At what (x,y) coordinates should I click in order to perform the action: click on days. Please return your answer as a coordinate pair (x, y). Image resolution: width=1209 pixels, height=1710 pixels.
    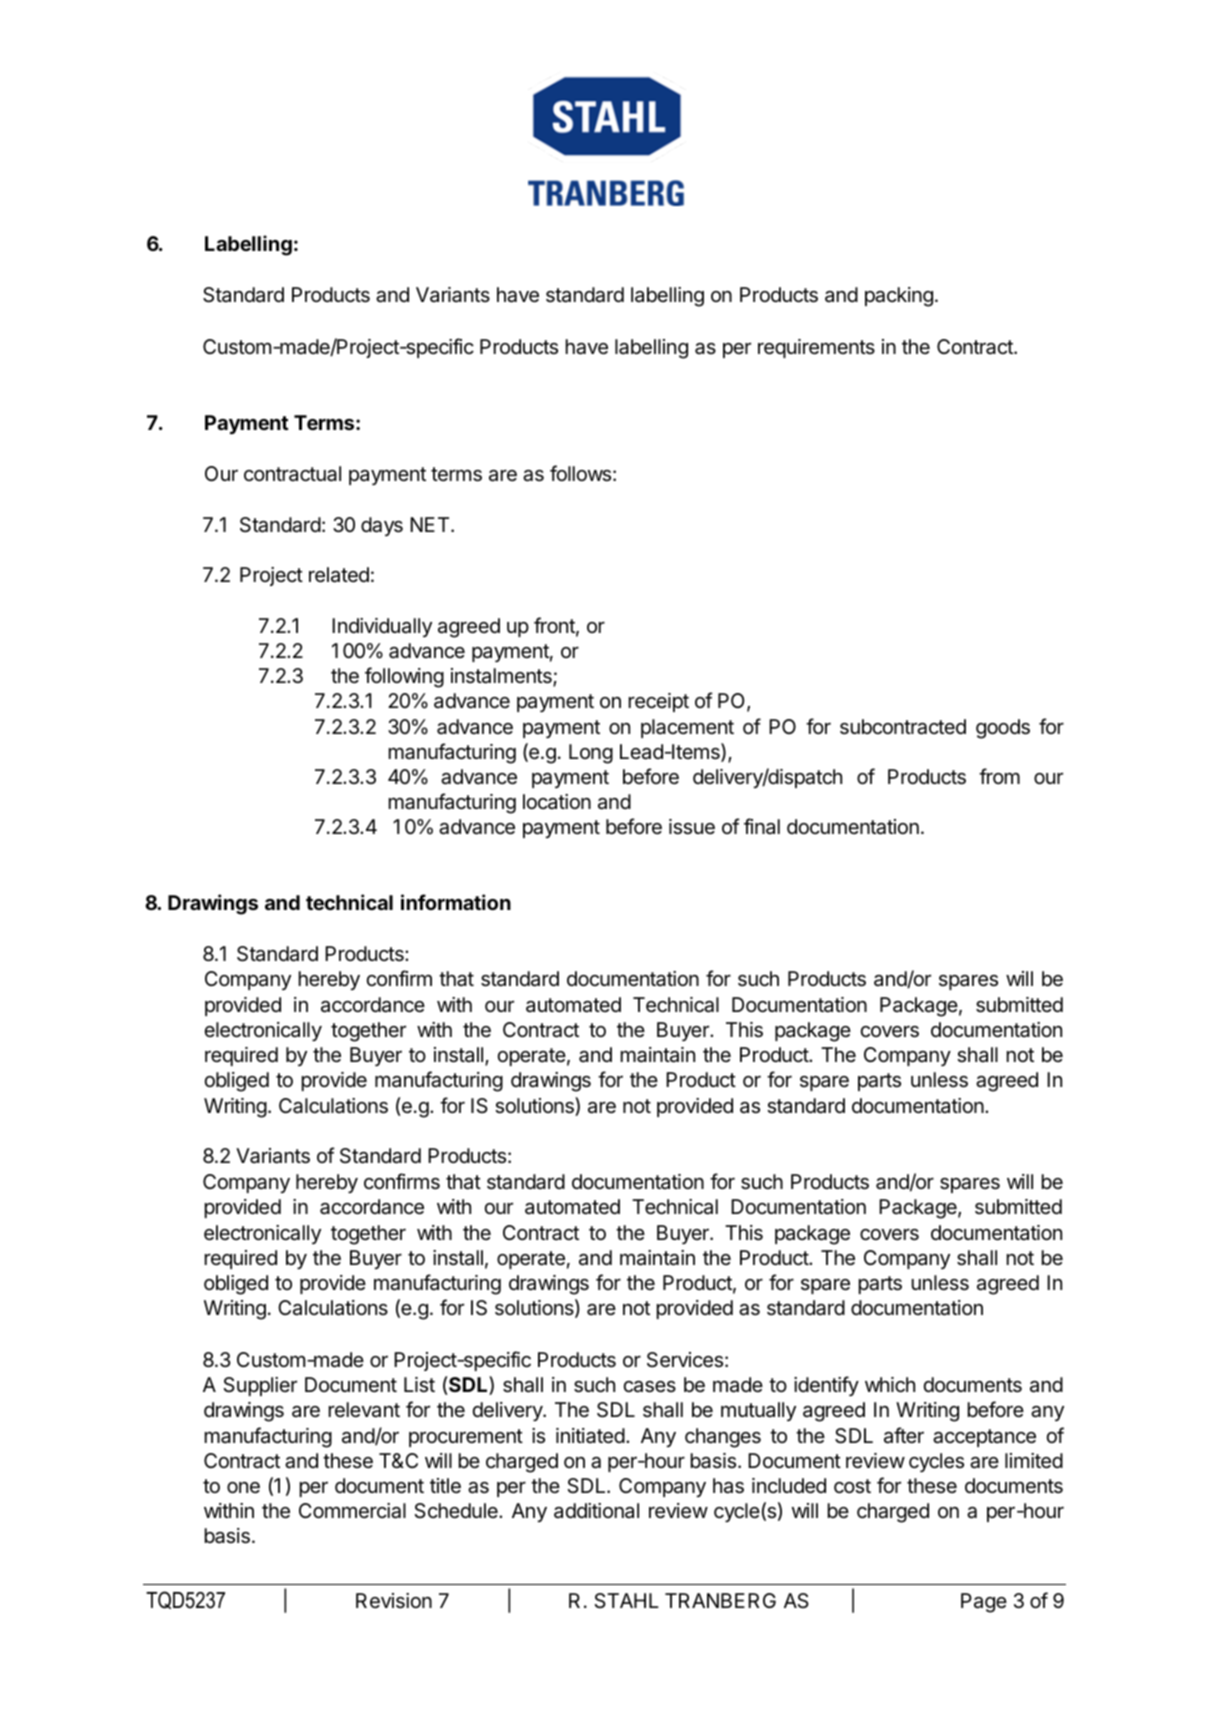
    Looking at the image, I should click on (382, 526).
